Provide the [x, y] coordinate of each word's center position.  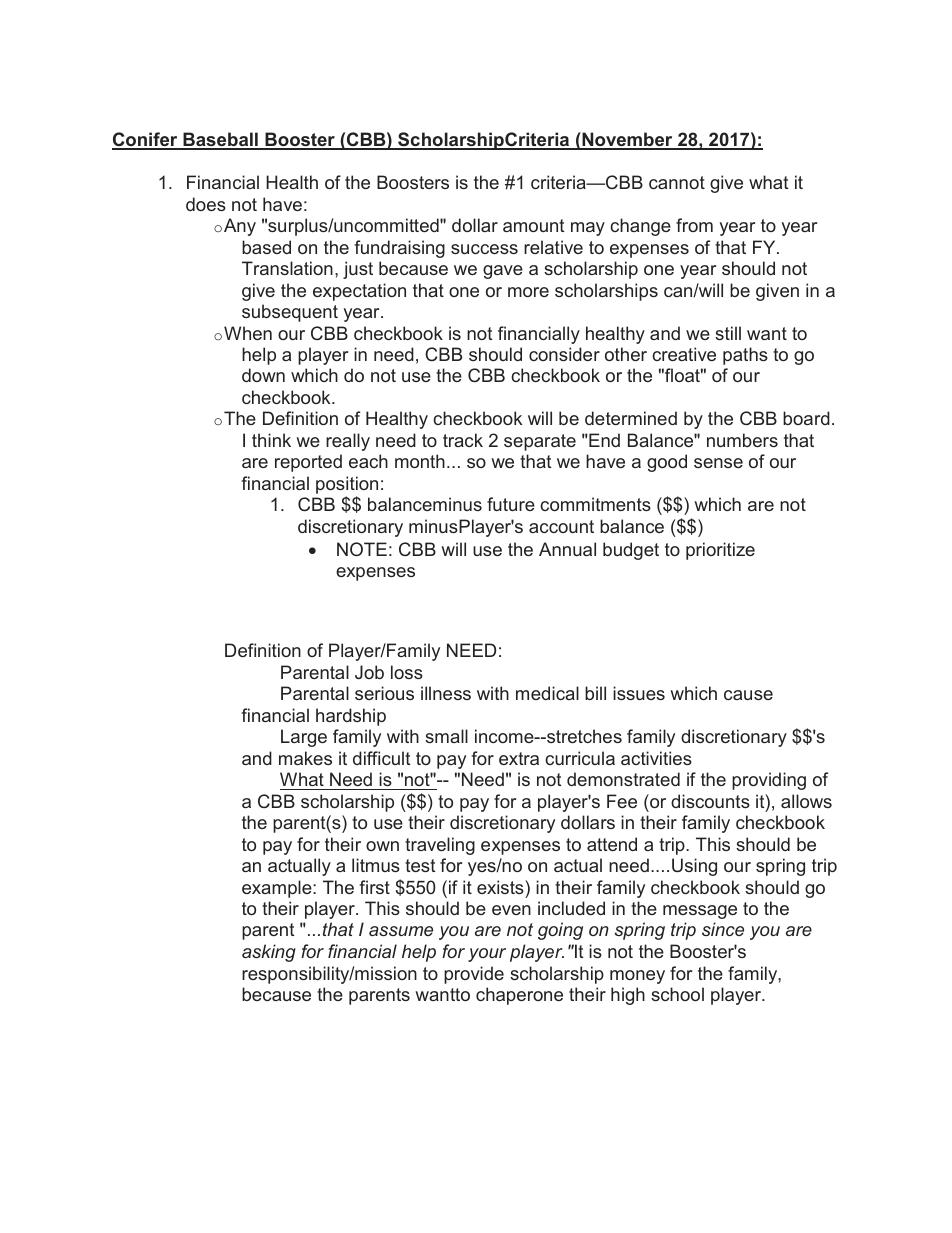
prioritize [720, 551]
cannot [677, 182]
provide [474, 975]
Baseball [220, 140]
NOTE [362, 549]
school [677, 994]
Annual [567, 549]
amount [533, 225]
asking [269, 953]
